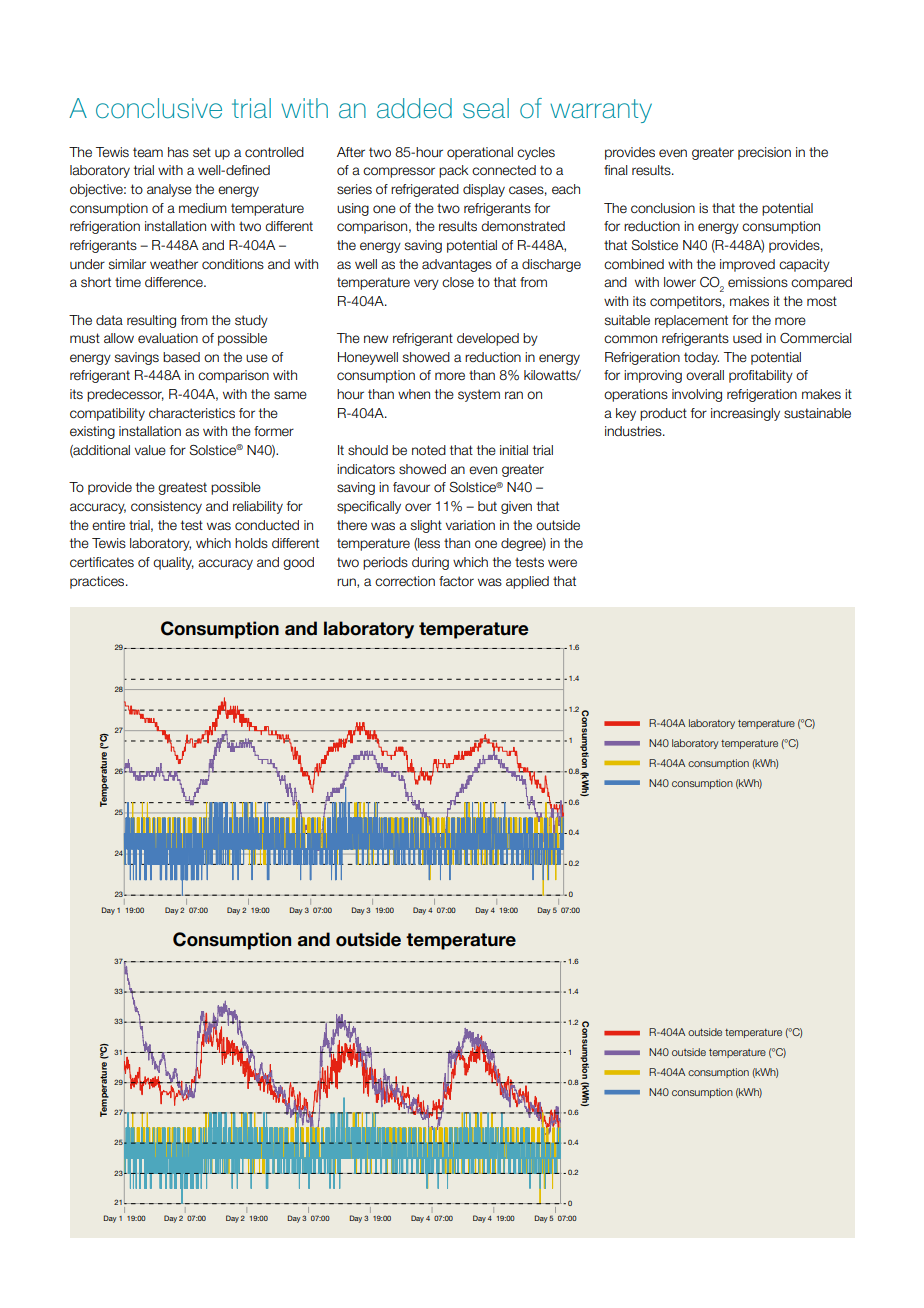 The width and height of the screenshot is (924, 1308). I want to click on conclusive, so click(159, 108).
